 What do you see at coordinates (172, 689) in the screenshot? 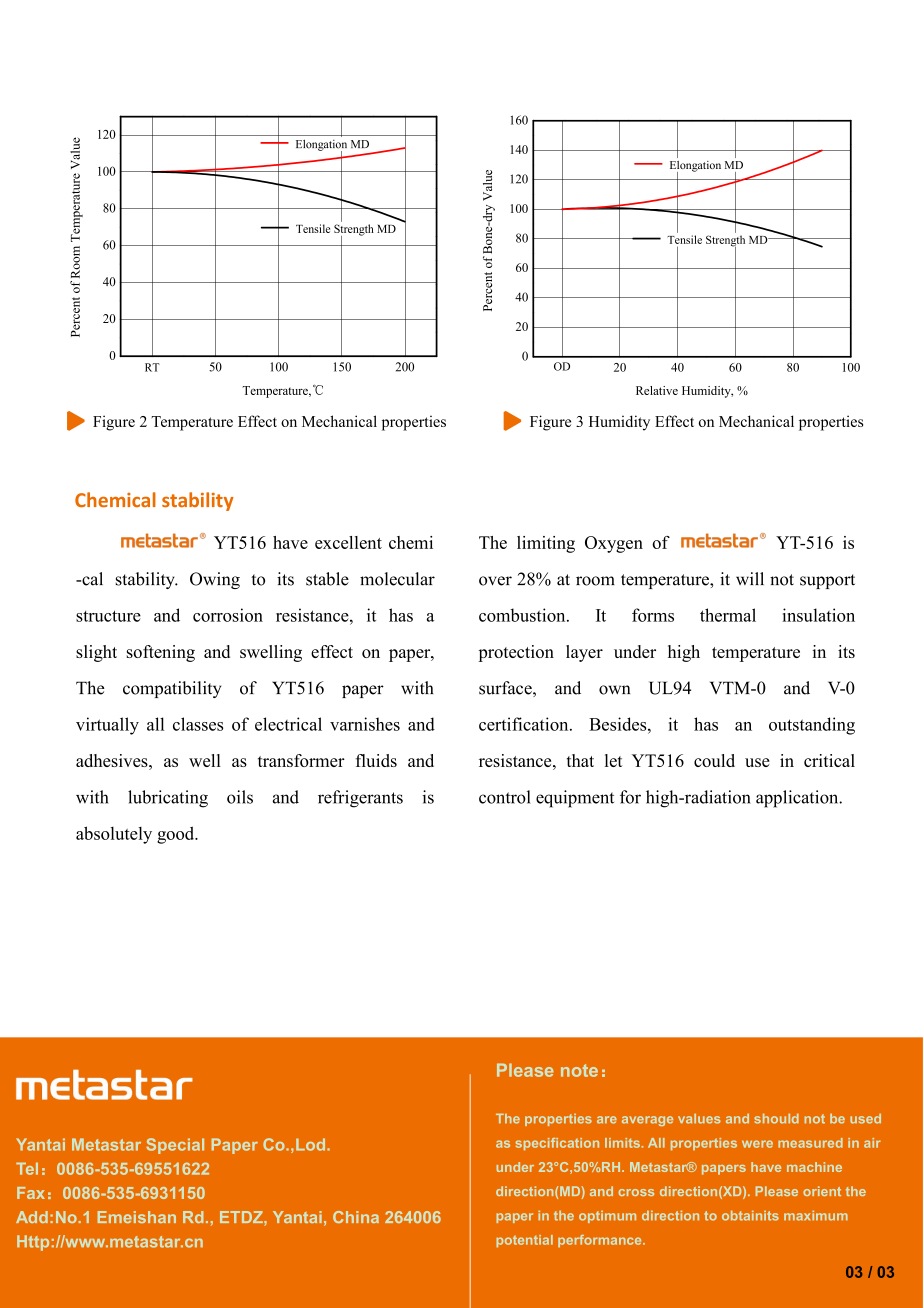
I see `compatibility` at bounding box center [172, 689].
